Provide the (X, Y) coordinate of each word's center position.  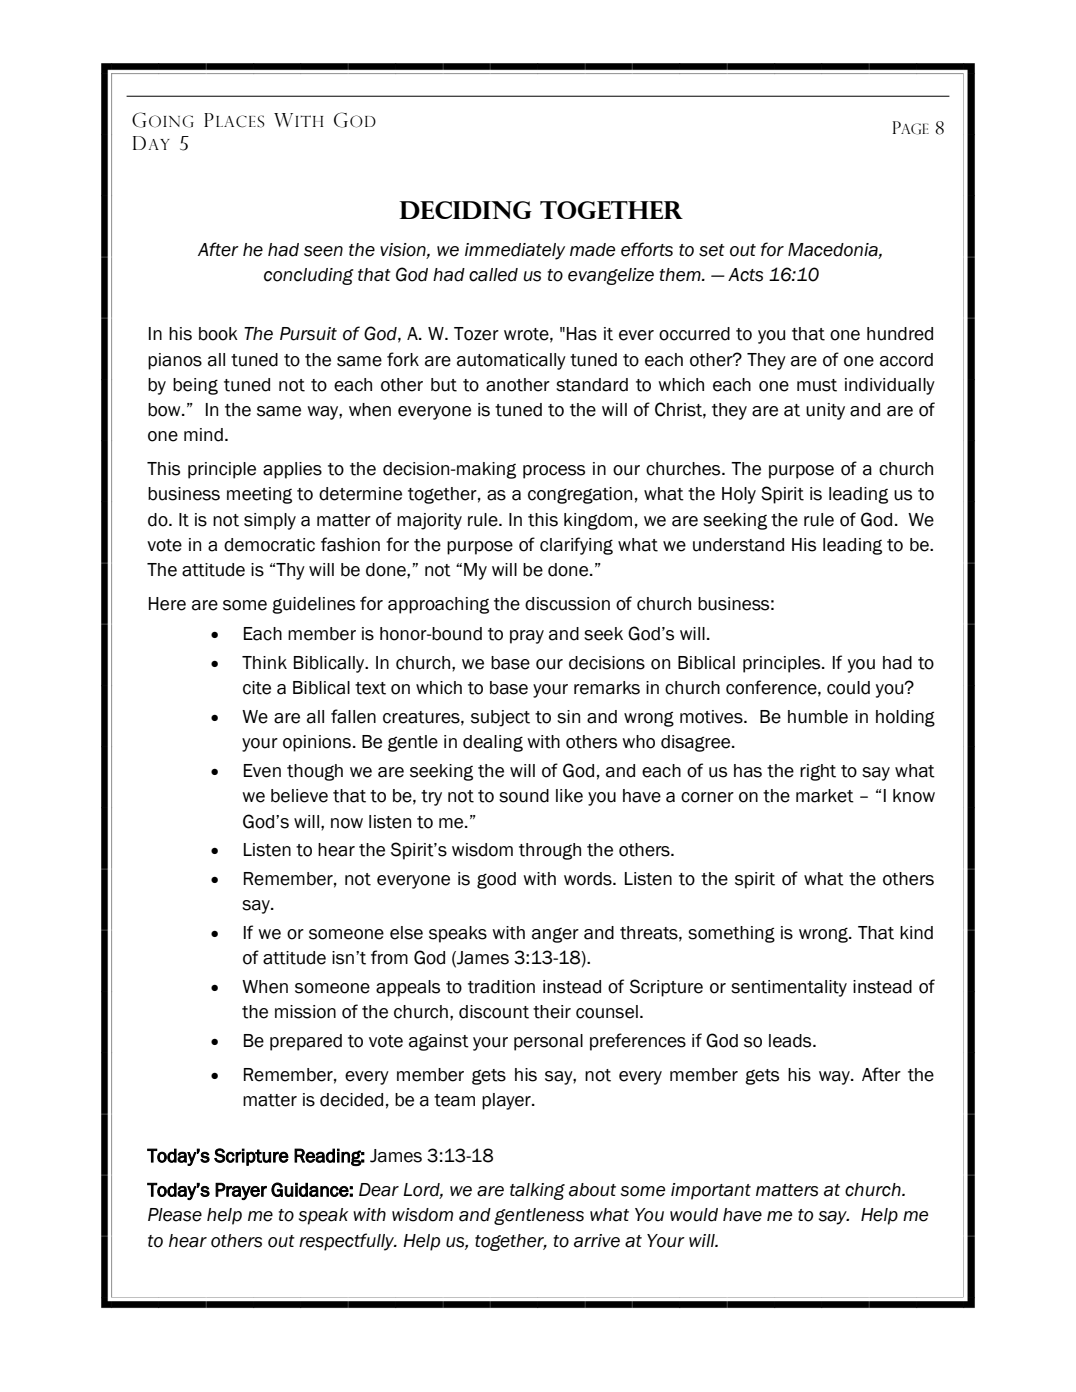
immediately (515, 251)
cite (257, 688)
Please (175, 1215)
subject (500, 718)
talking (537, 1191)
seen (323, 251)
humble (818, 717)
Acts (745, 275)
